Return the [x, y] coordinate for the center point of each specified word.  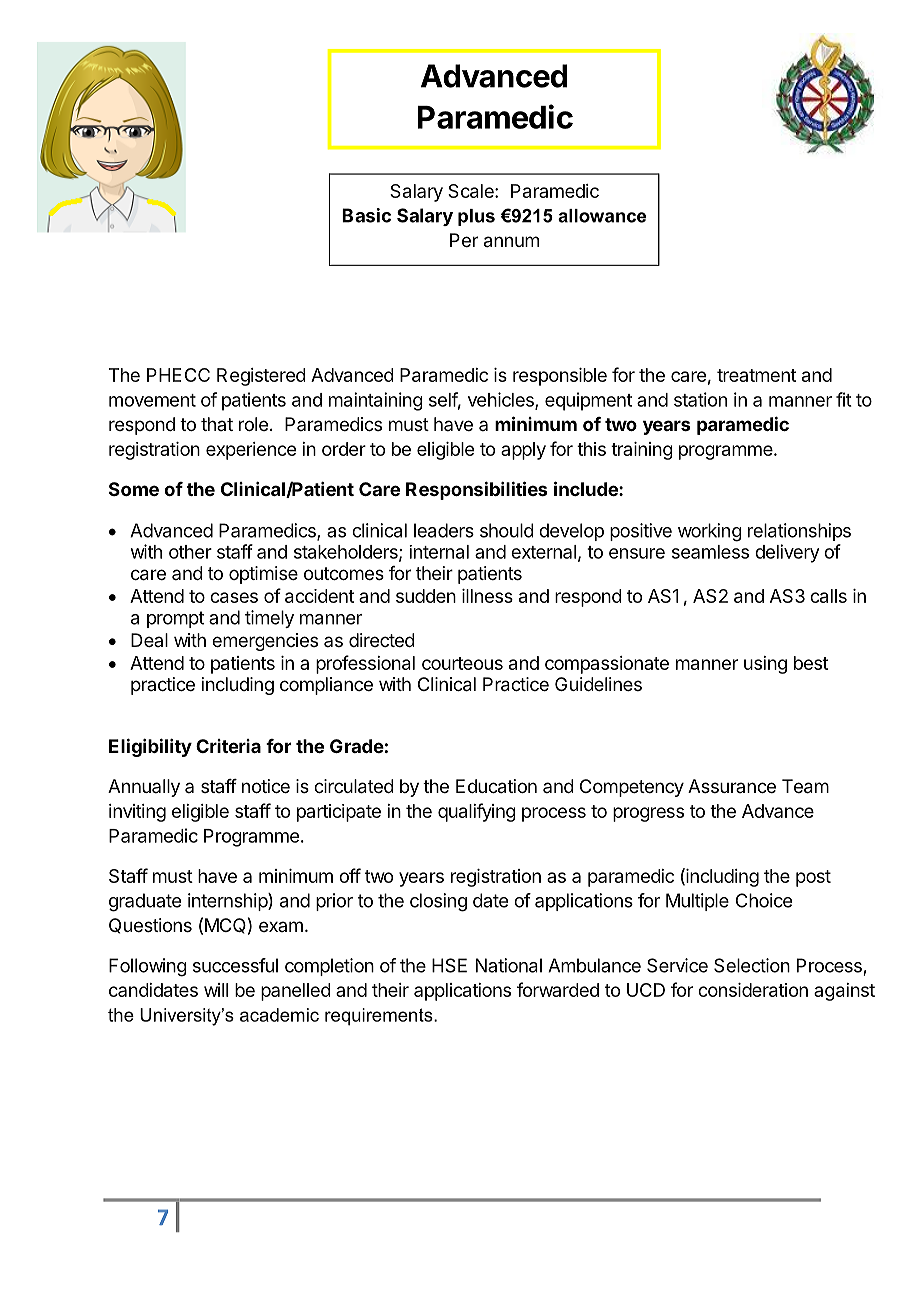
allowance [602, 216]
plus [476, 217]
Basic [366, 215]
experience [251, 451]
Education [496, 786]
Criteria [228, 746]
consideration [753, 990]
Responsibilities [476, 490]
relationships [799, 532]
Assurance [732, 786]
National [509, 965]
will [216, 990]
